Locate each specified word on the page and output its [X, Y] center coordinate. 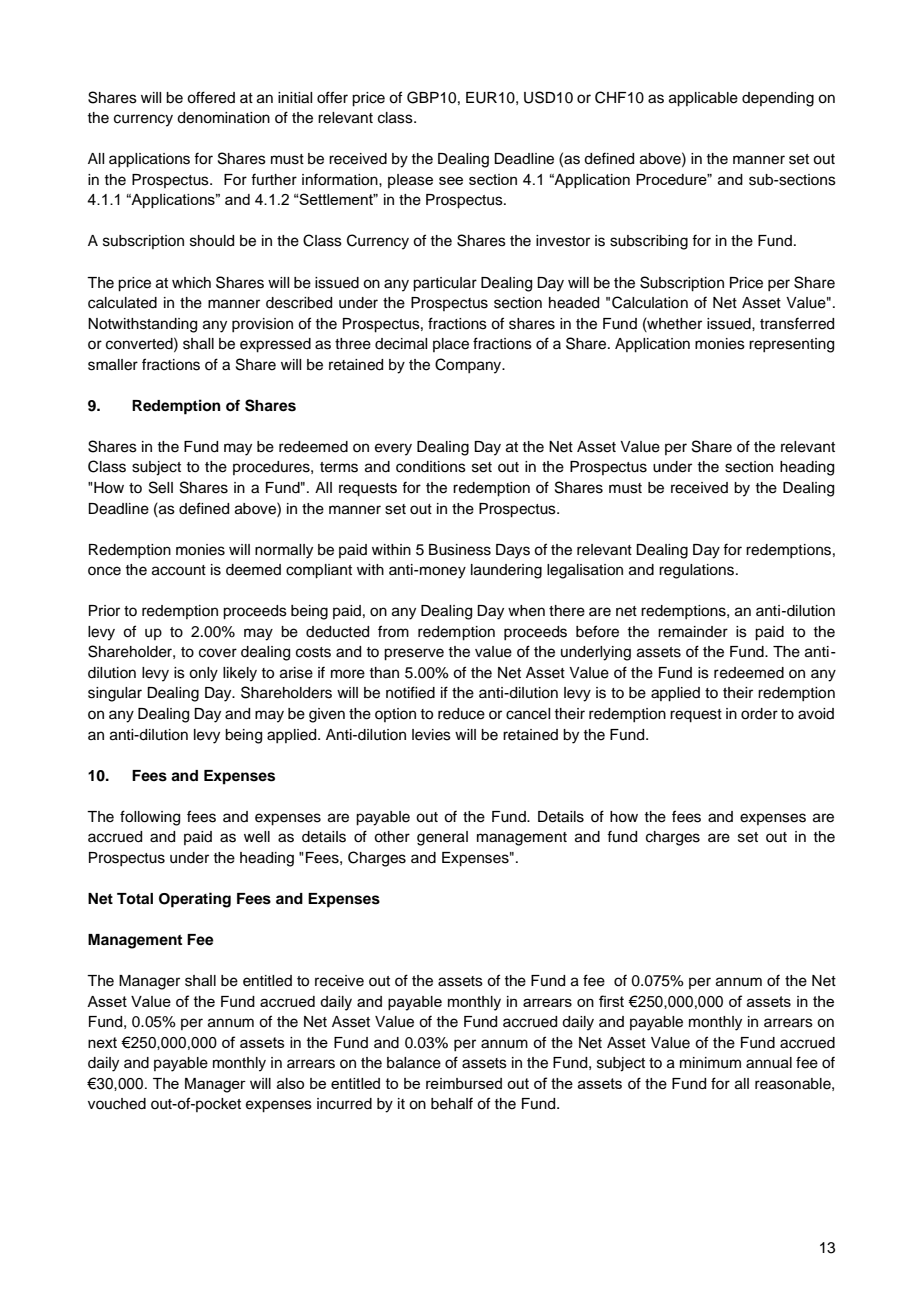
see [451, 180]
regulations [698, 571]
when [526, 611]
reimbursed [464, 1083]
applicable [703, 99]
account [179, 570]
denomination [223, 118]
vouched [117, 1104]
